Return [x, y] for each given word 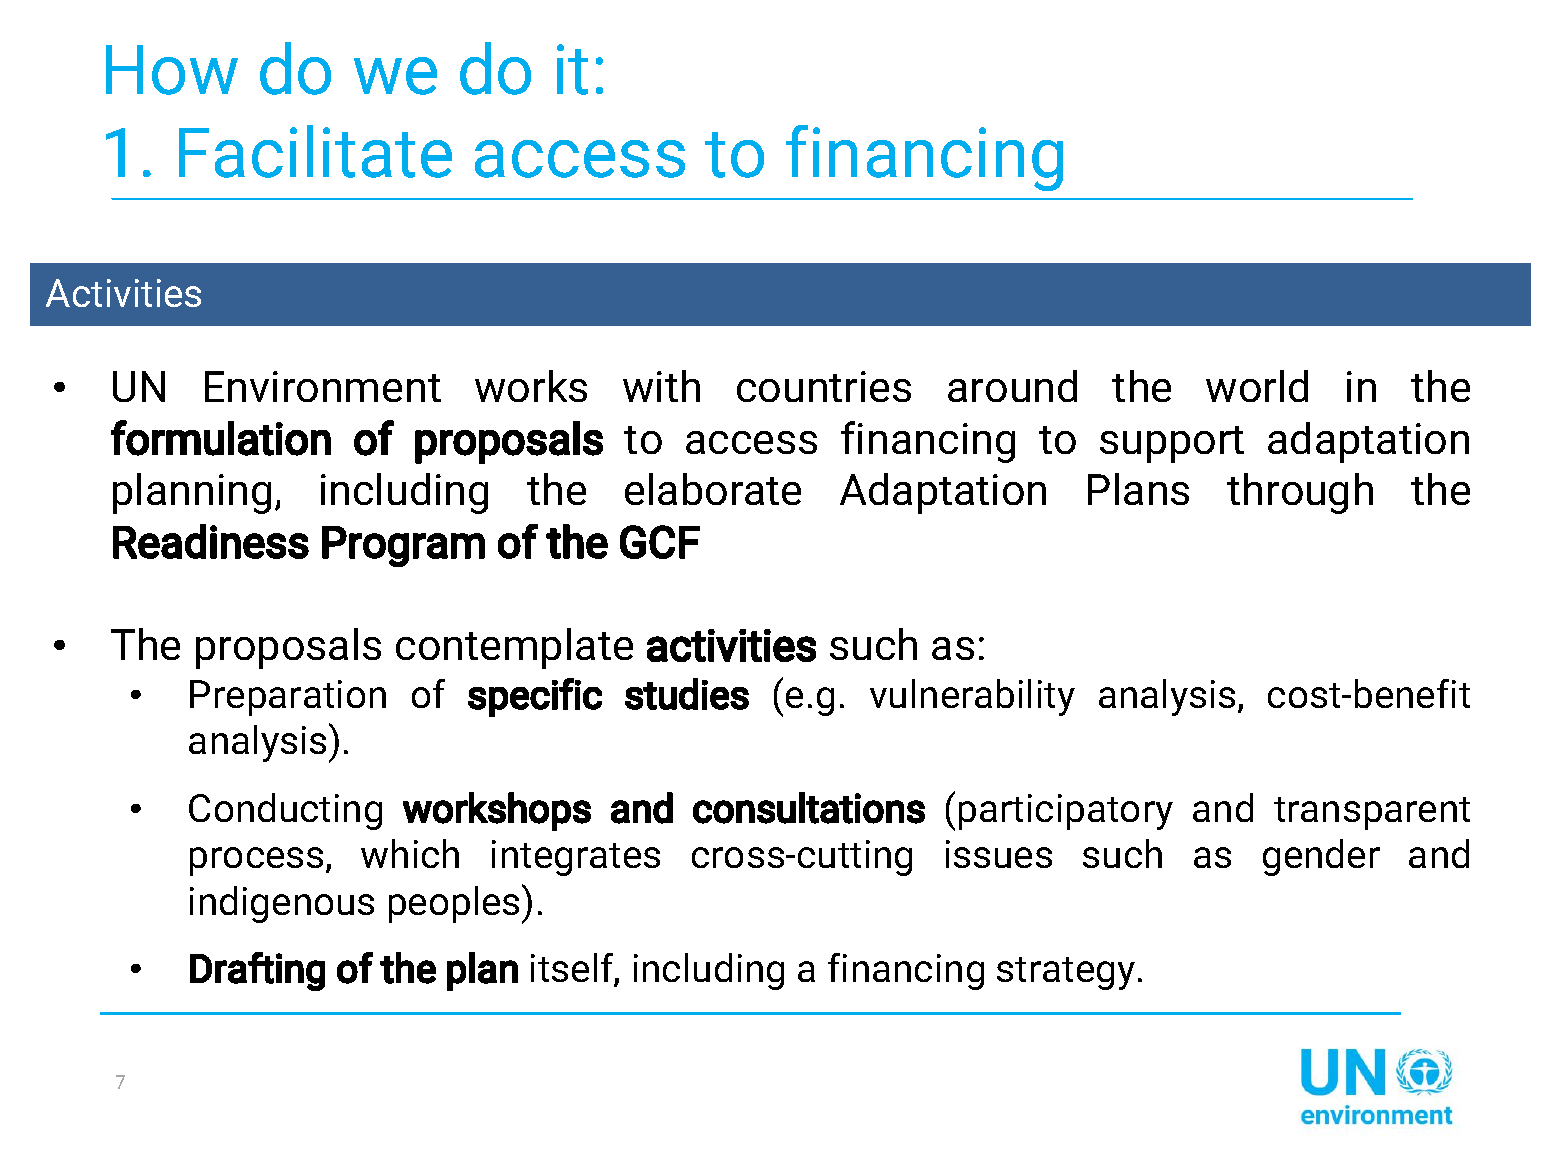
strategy [1066, 973]
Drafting [257, 971]
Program [403, 546]
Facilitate [315, 151]
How [172, 70]
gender [1321, 857]
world [1257, 386]
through [1300, 493]
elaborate [713, 489]
